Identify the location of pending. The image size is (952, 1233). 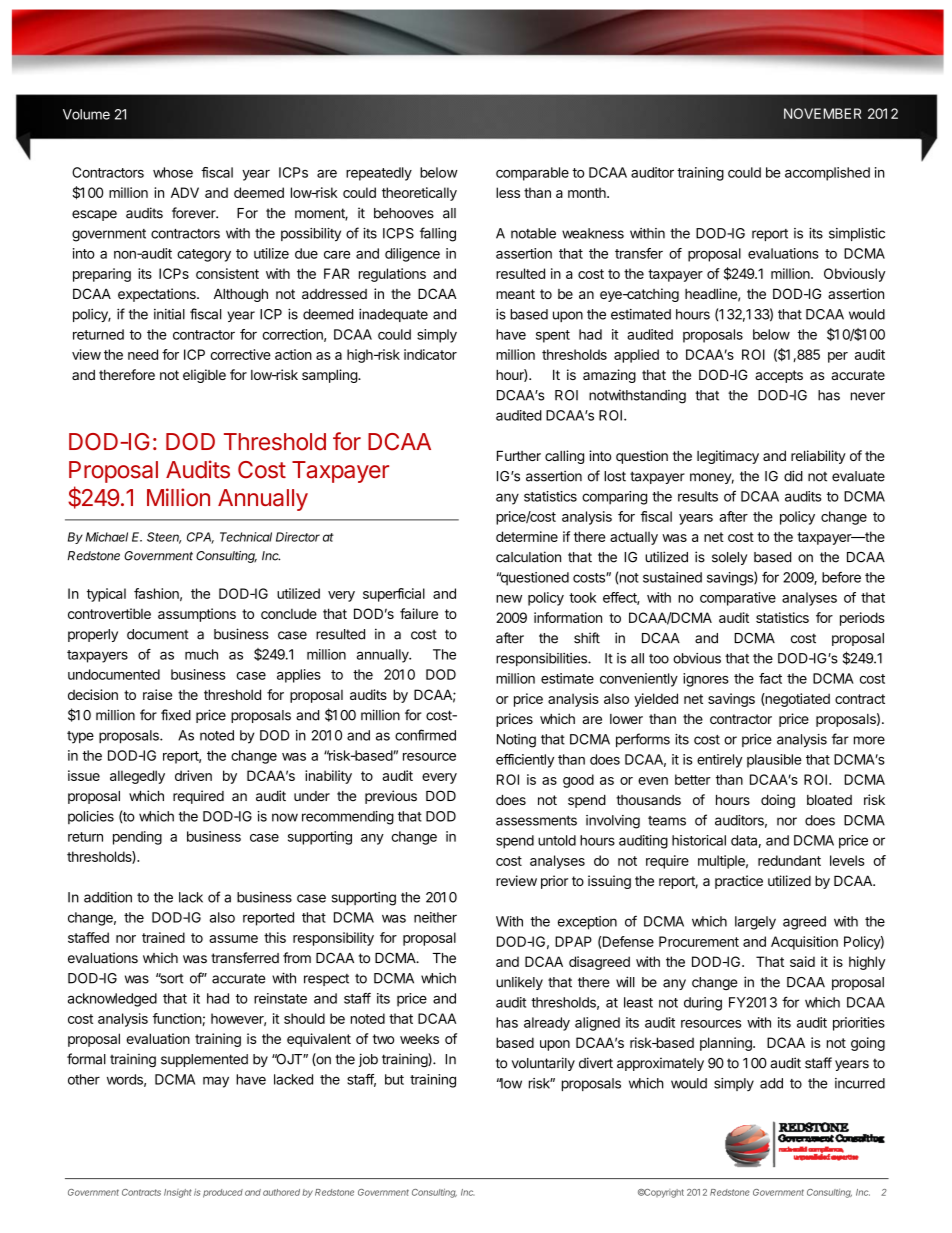
(137, 838).
